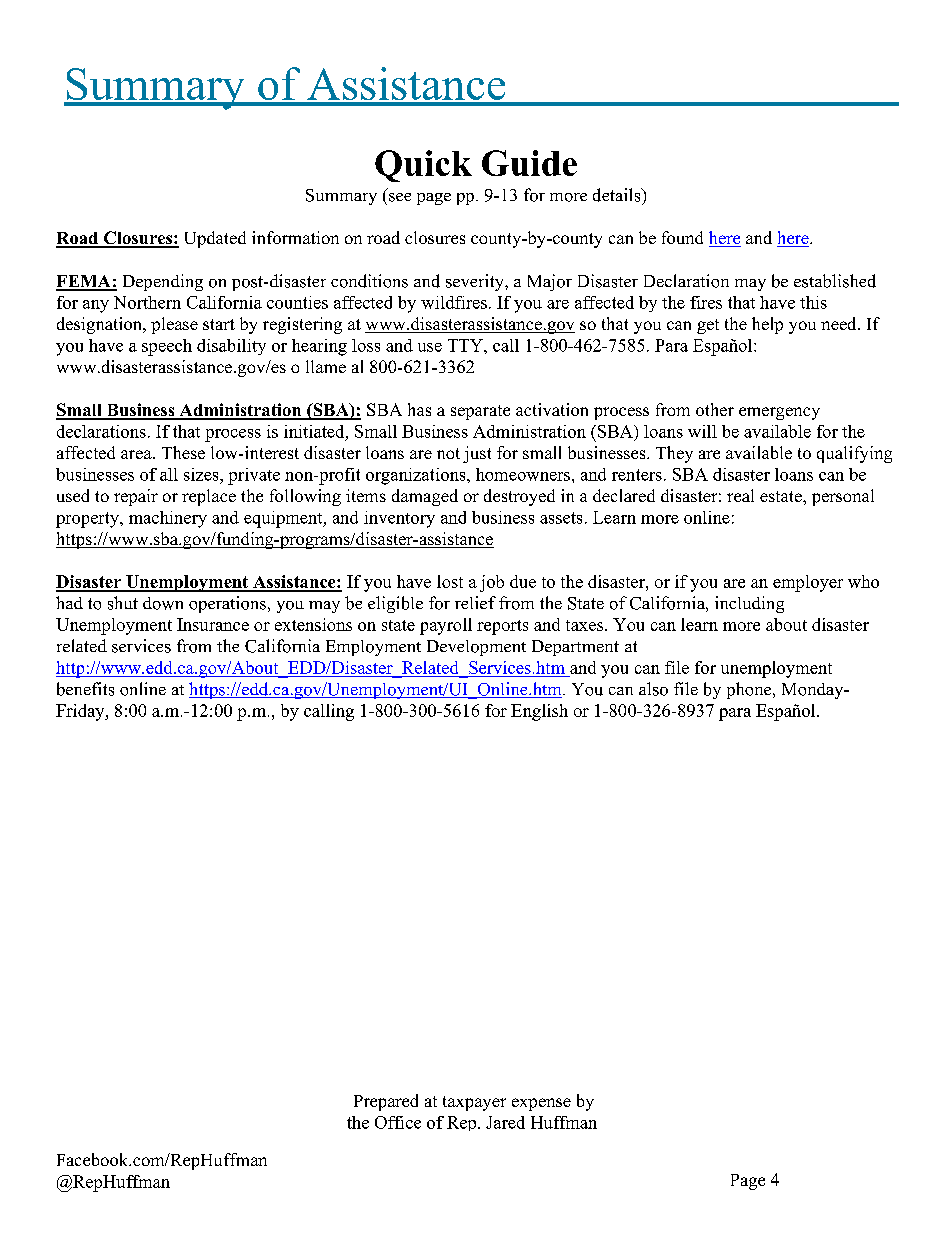 The image size is (952, 1233). Describe the element at coordinates (749, 604) in the screenshot. I see `including` at that location.
